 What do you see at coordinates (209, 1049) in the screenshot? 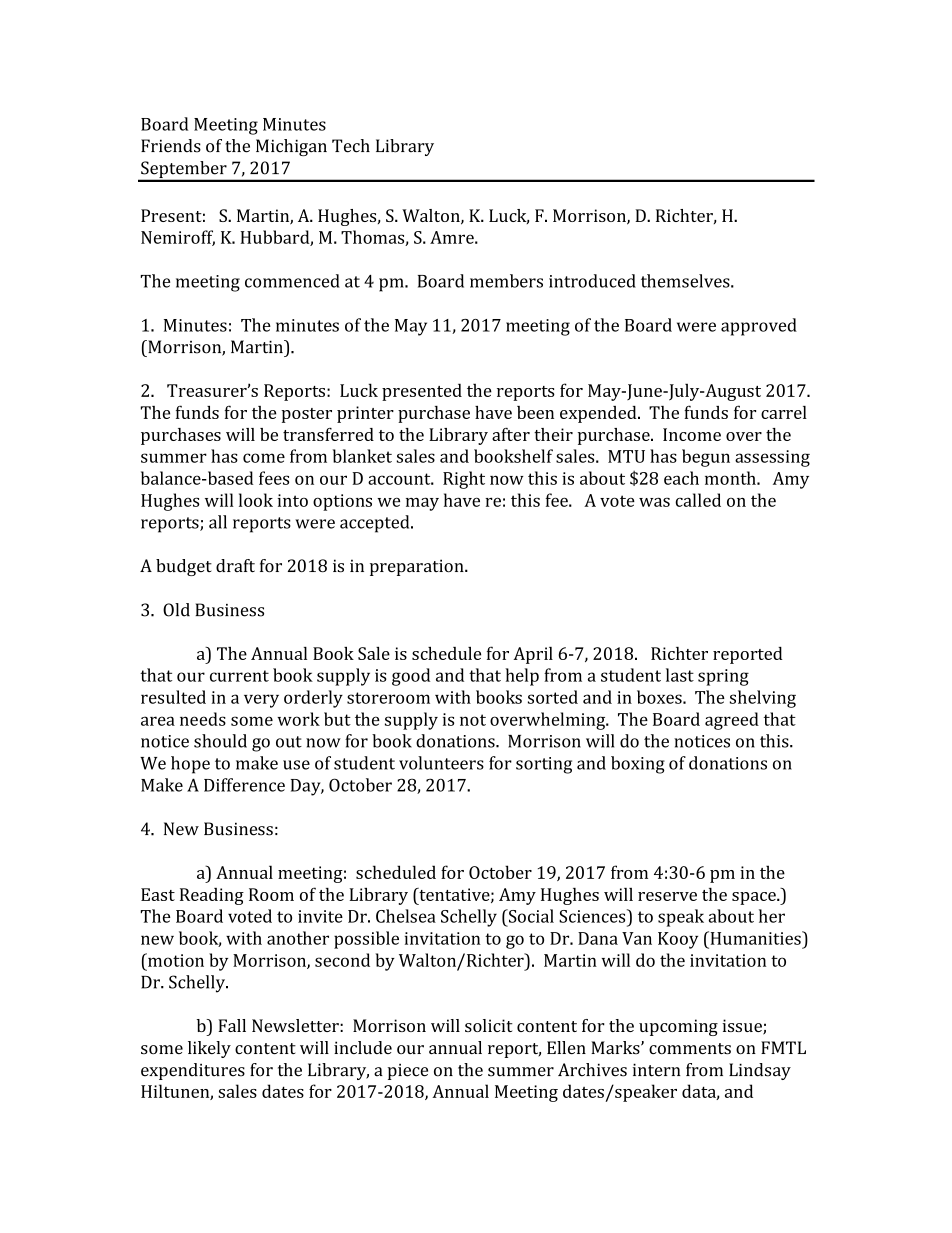
I see `likely` at bounding box center [209, 1049].
